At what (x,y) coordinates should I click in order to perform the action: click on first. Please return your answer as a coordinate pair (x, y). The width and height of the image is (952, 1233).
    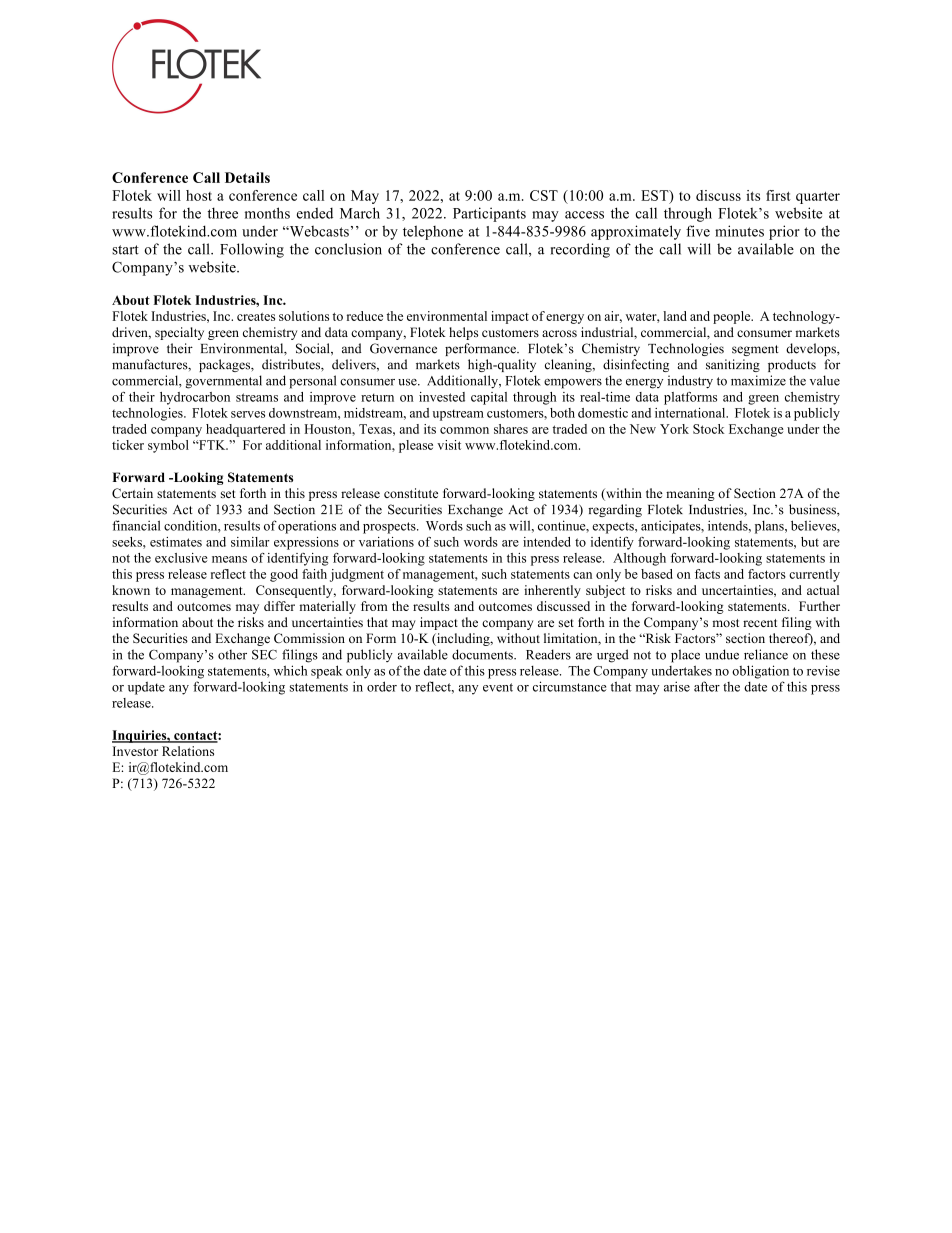
    Looking at the image, I should click on (778, 195).
